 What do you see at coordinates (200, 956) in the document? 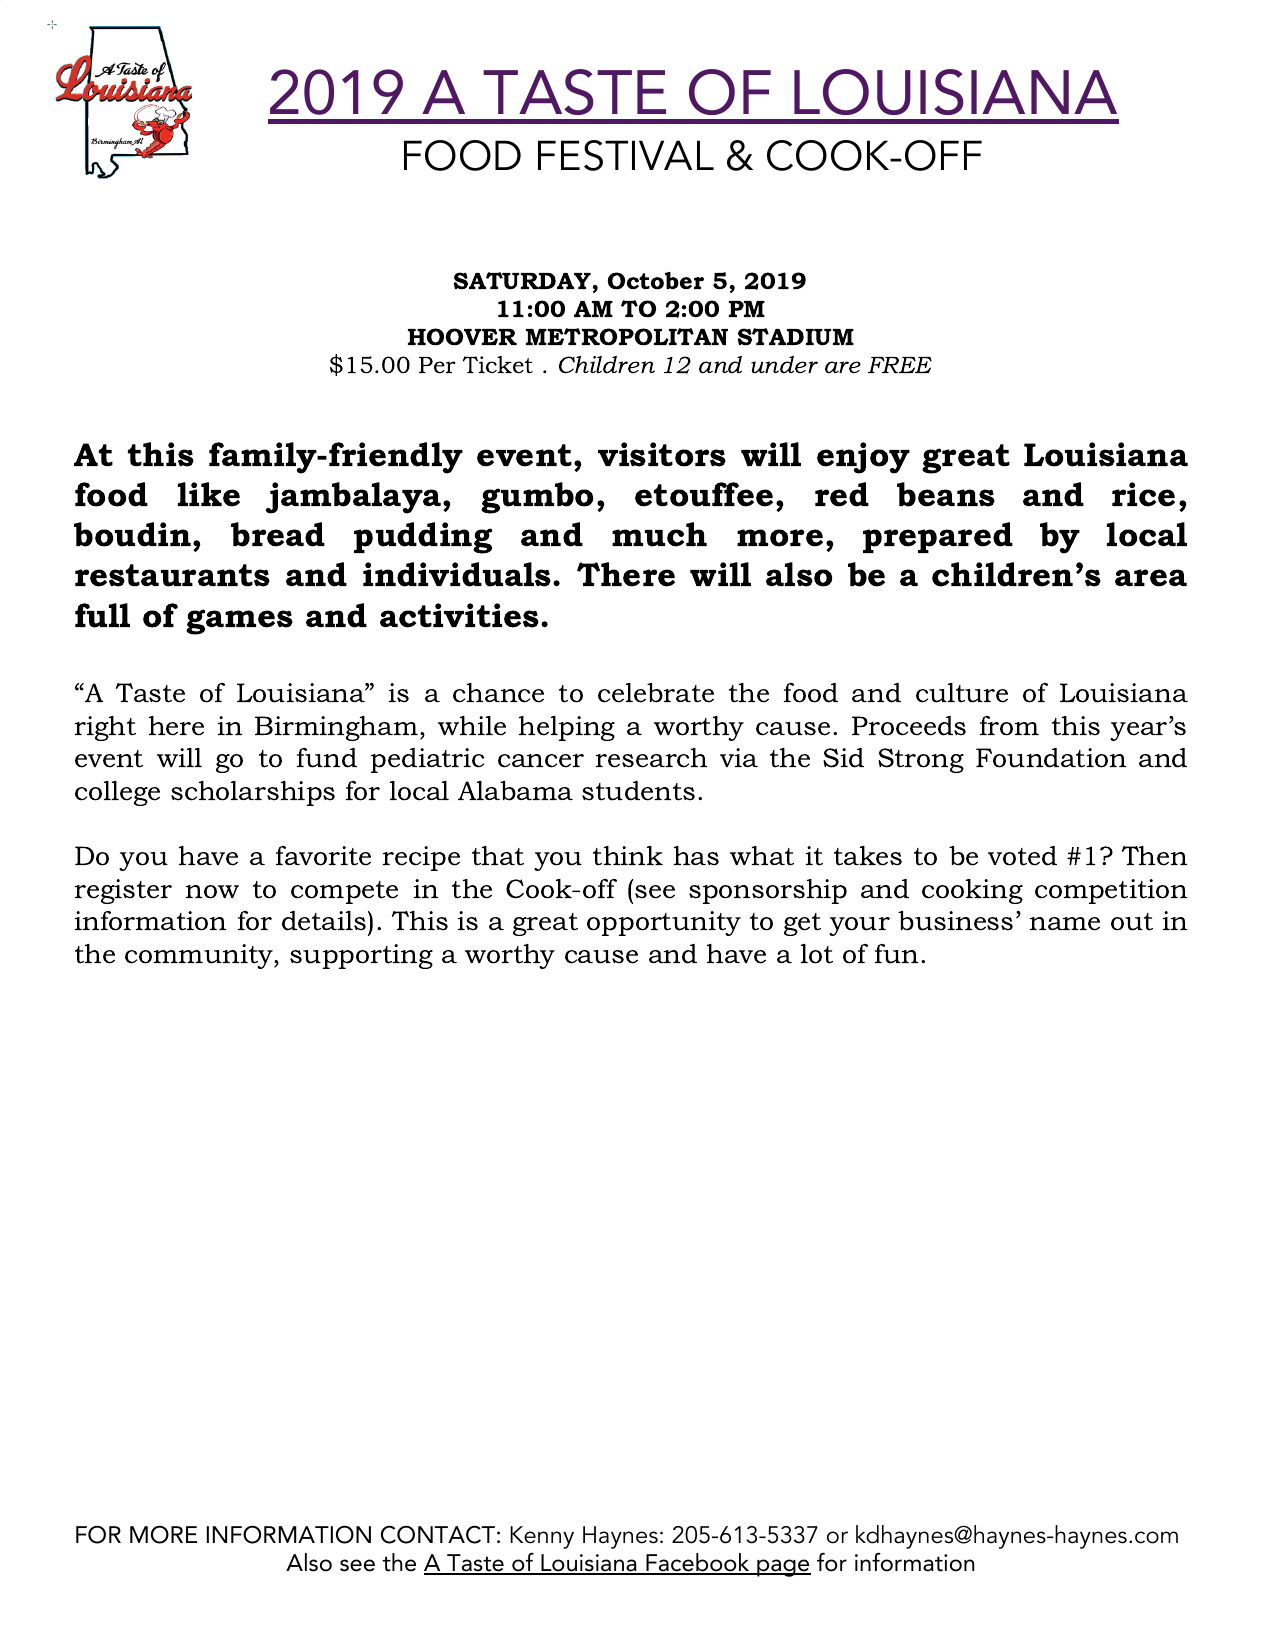
I see `community` at bounding box center [200, 956].
